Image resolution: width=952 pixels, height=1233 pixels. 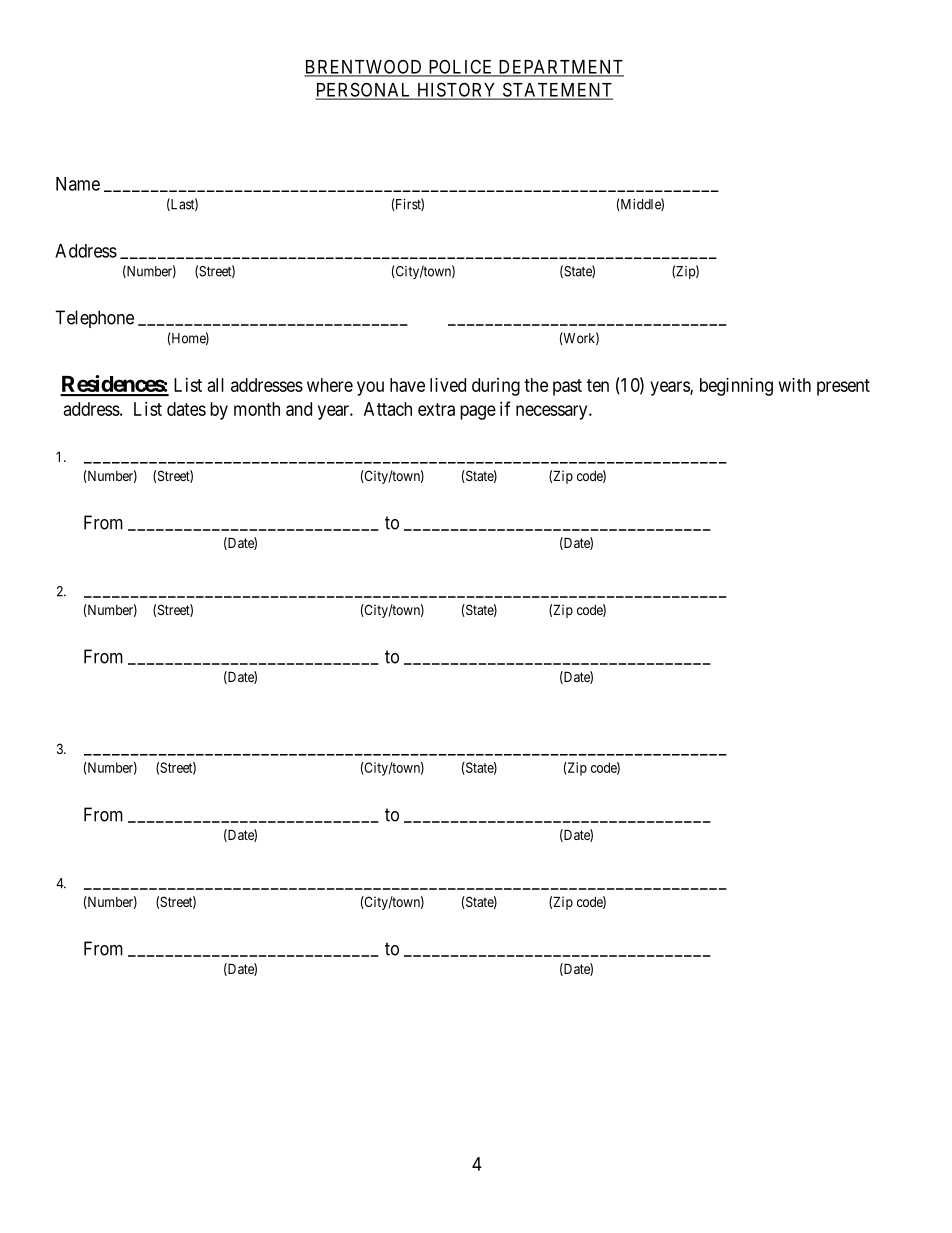 What do you see at coordinates (257, 409) in the page?
I see `month` at bounding box center [257, 409].
